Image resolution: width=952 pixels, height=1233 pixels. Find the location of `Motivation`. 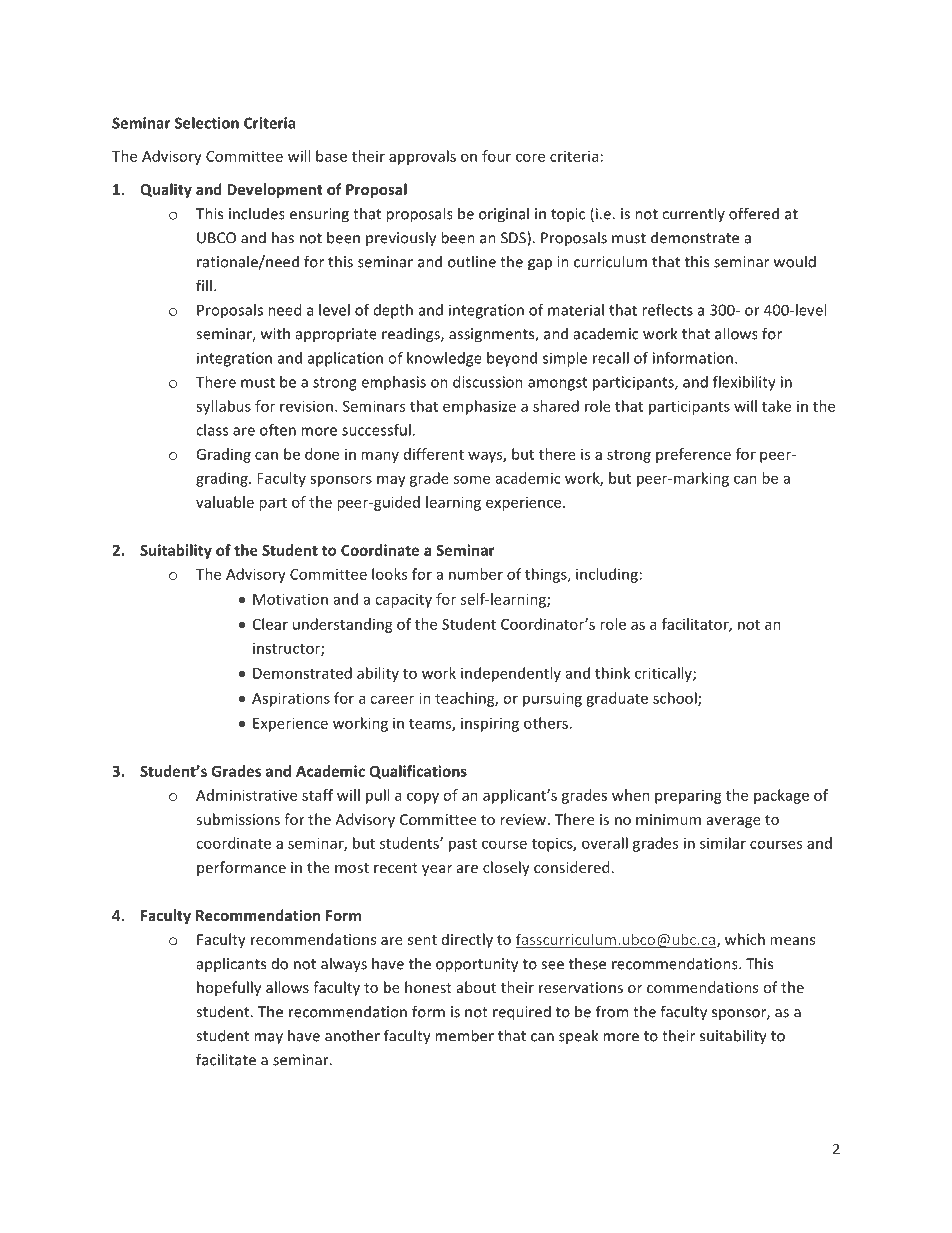

Motivation is located at coordinates (290, 599).
